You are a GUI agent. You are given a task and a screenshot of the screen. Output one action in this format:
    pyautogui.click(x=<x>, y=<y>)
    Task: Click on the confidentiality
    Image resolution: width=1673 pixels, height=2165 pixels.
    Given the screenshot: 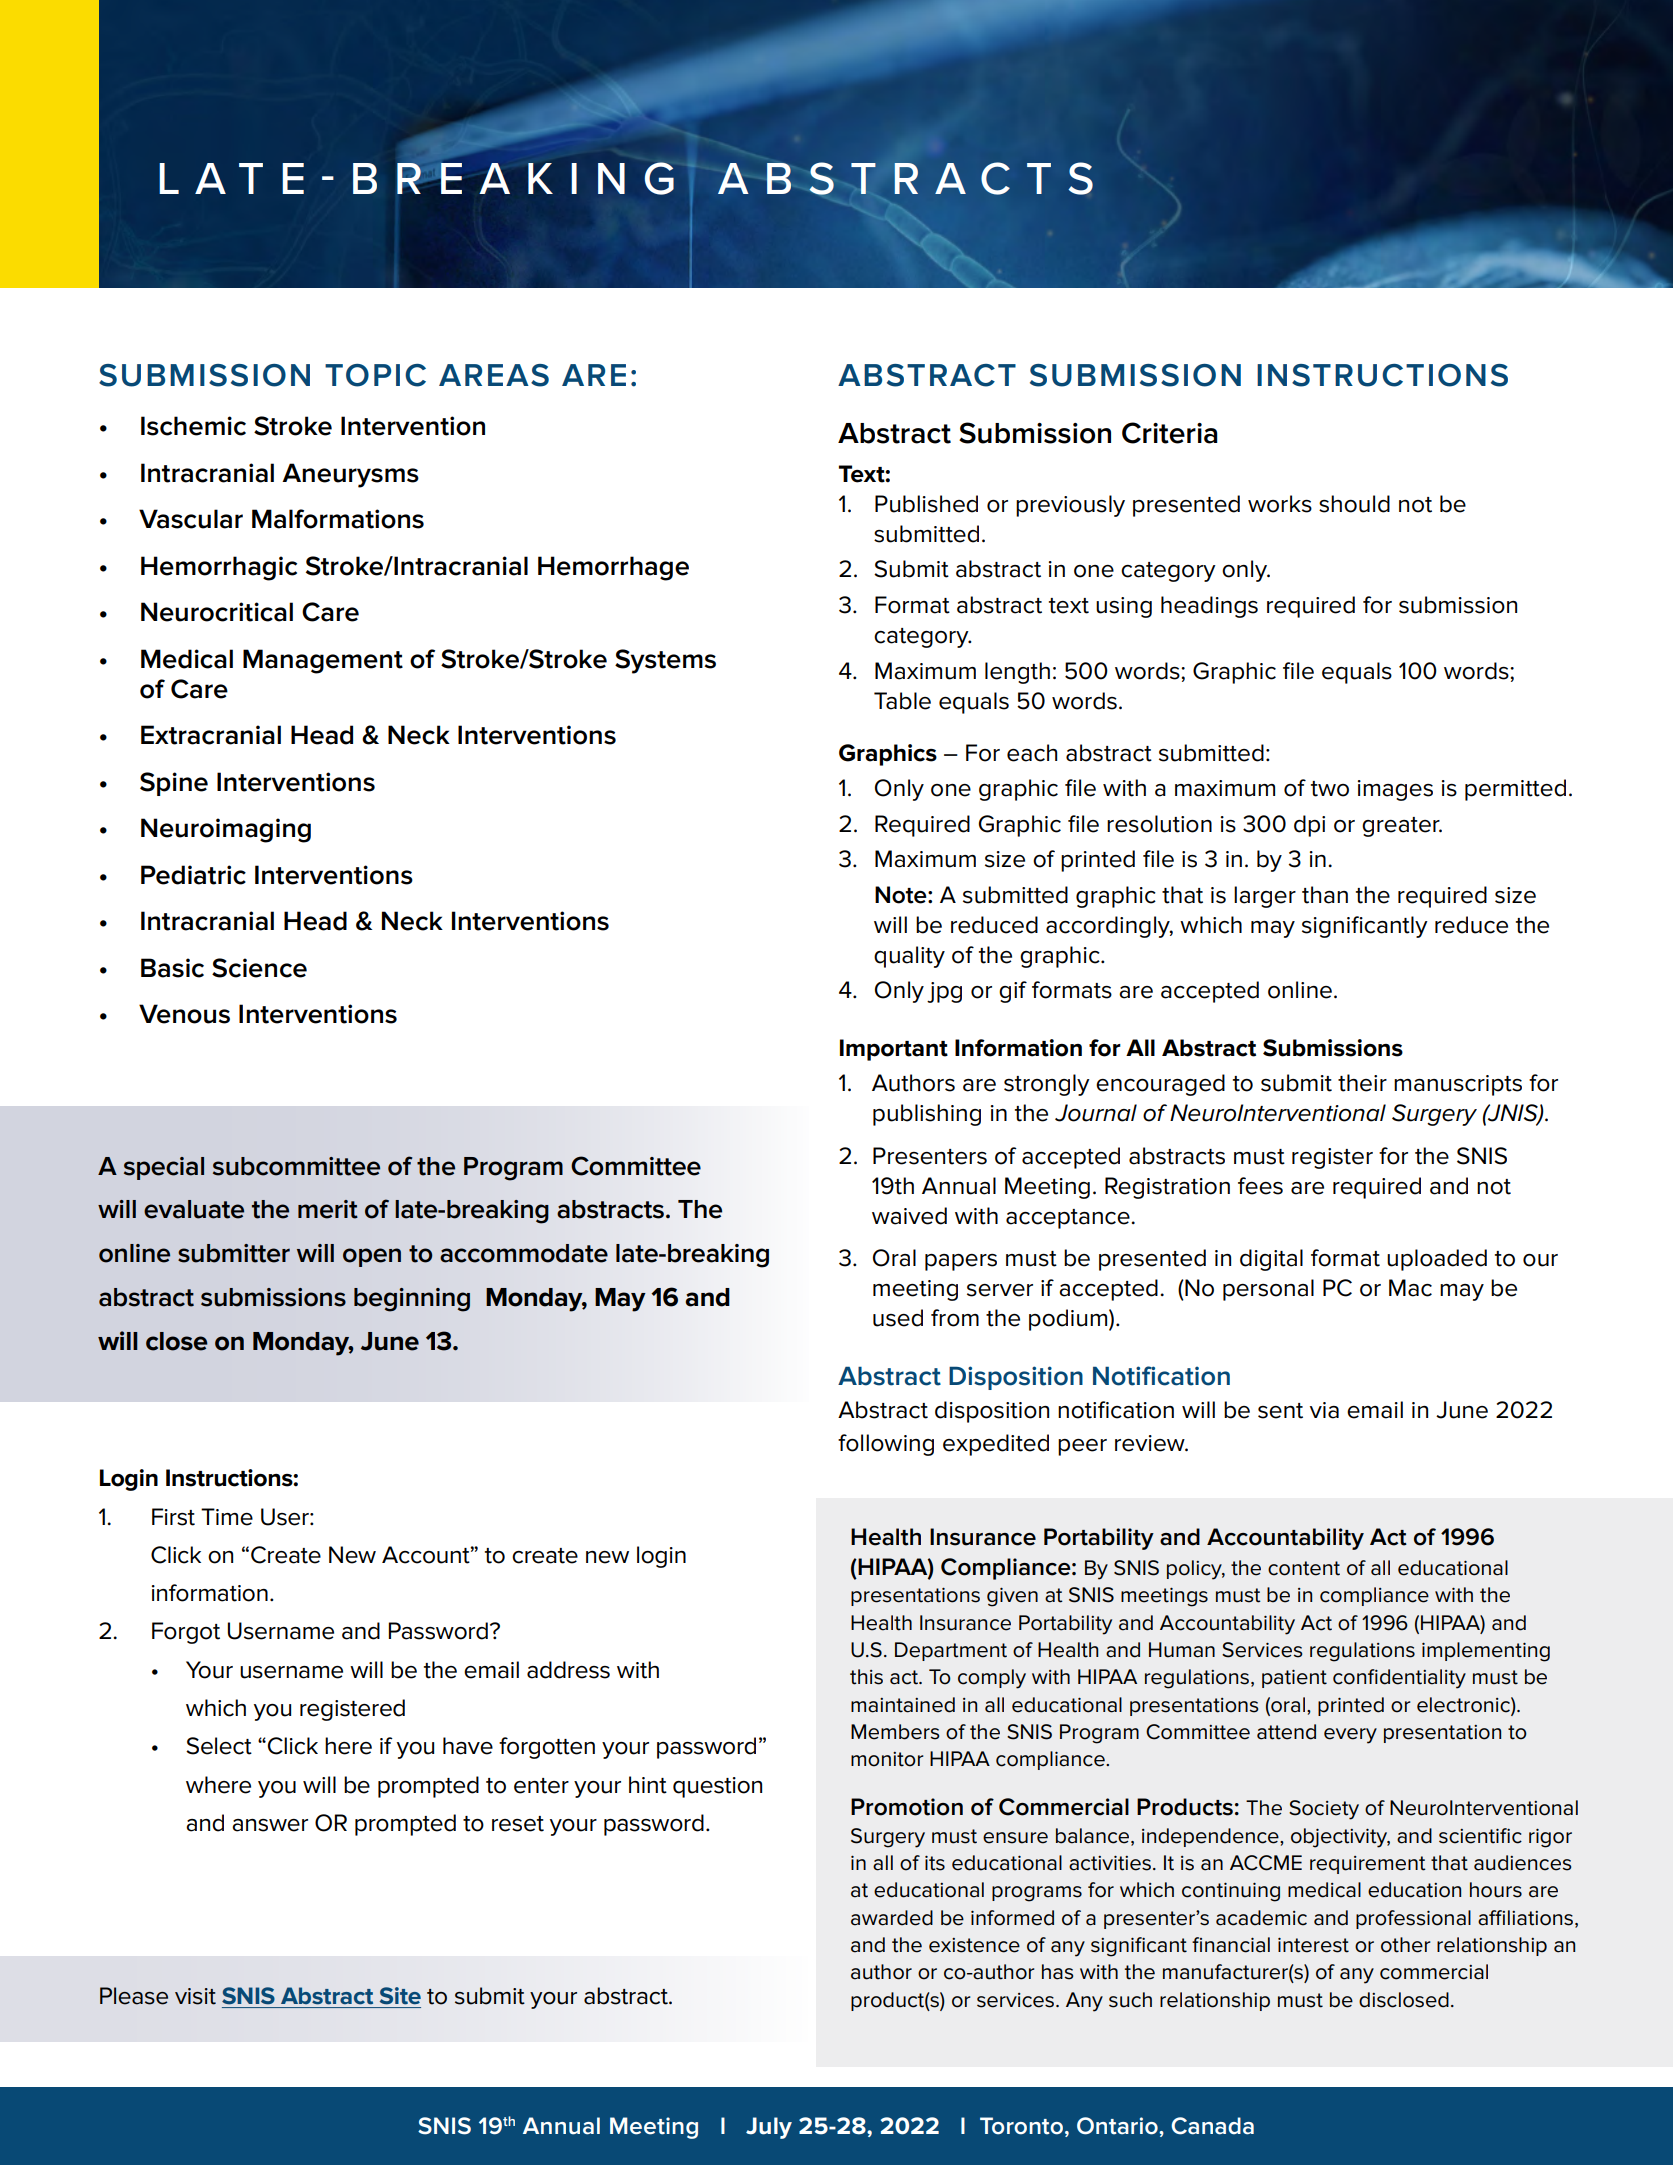 What is the action you would take?
    pyautogui.click(x=1399, y=1679)
